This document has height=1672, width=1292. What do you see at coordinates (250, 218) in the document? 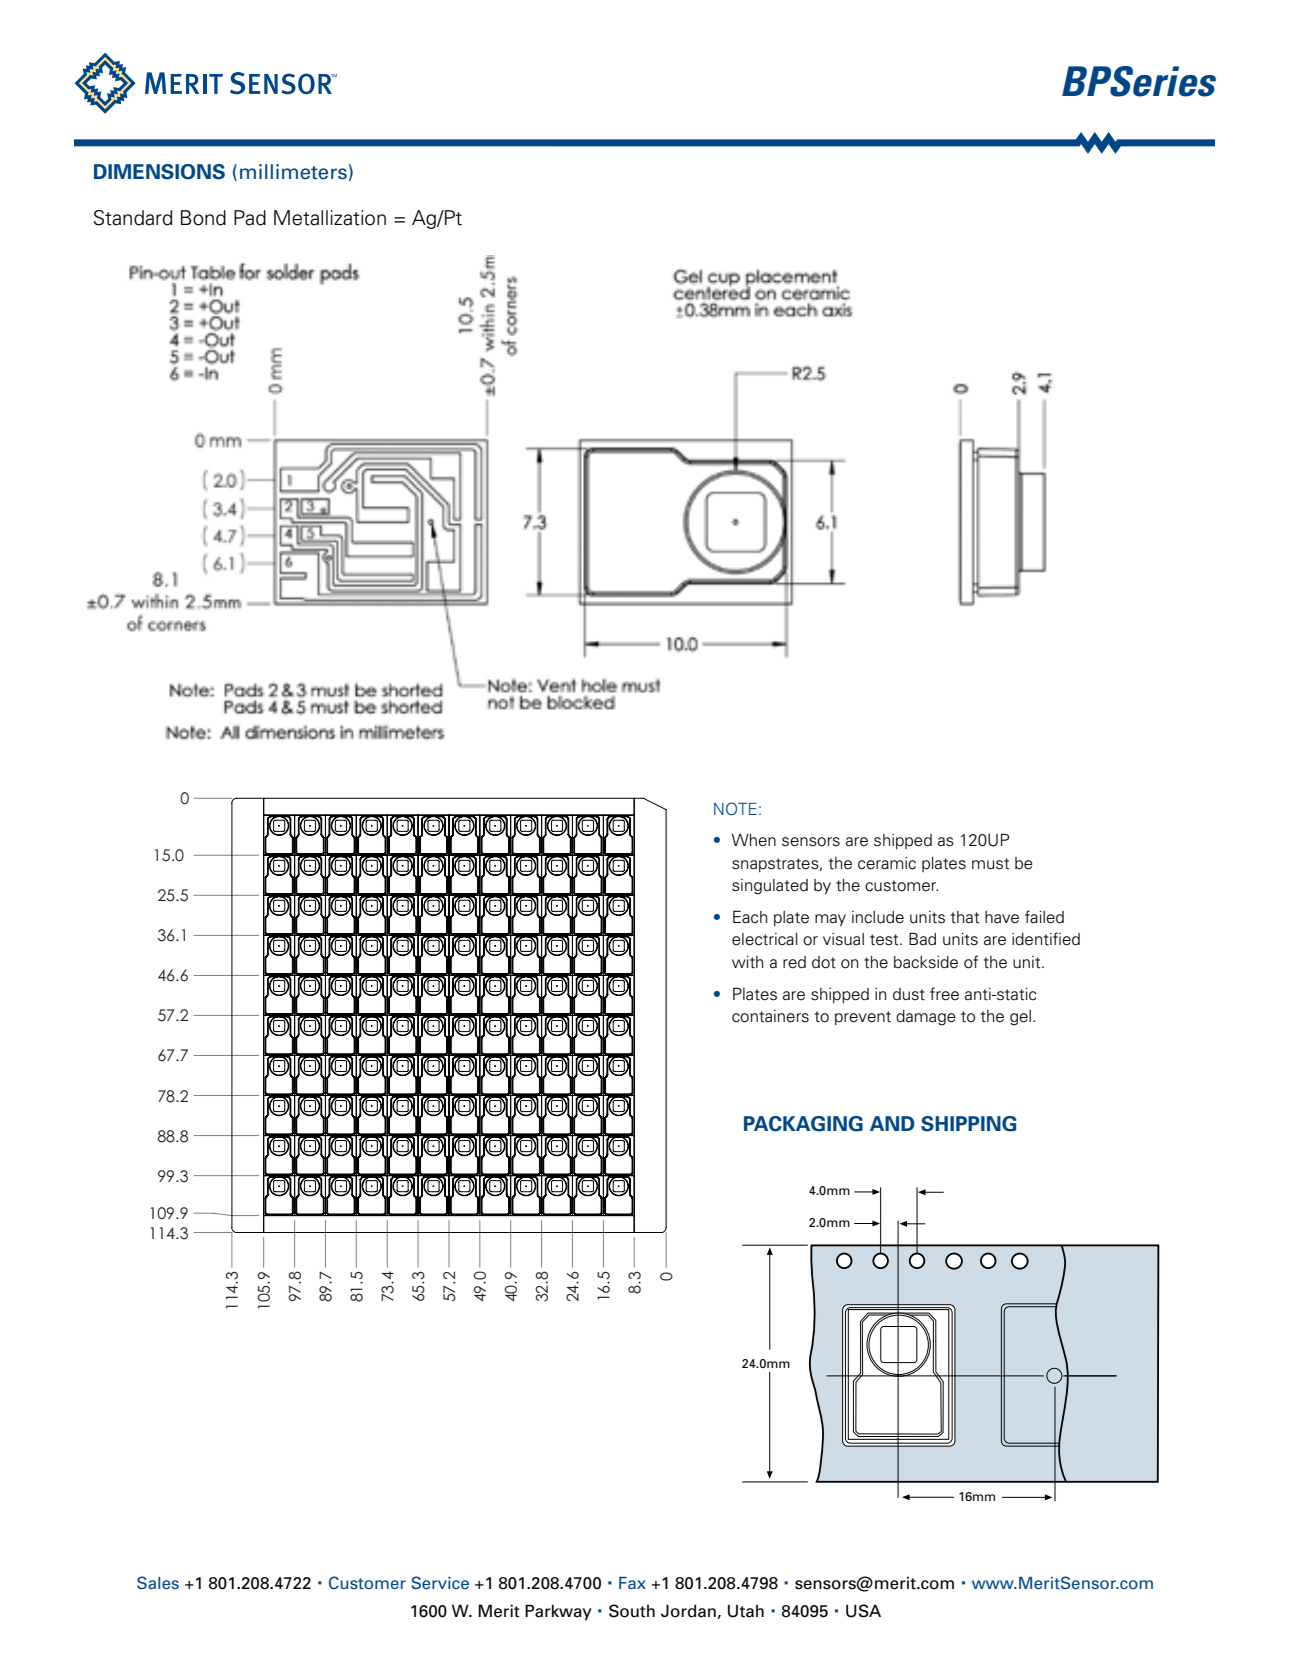
I see `Pad` at bounding box center [250, 218].
